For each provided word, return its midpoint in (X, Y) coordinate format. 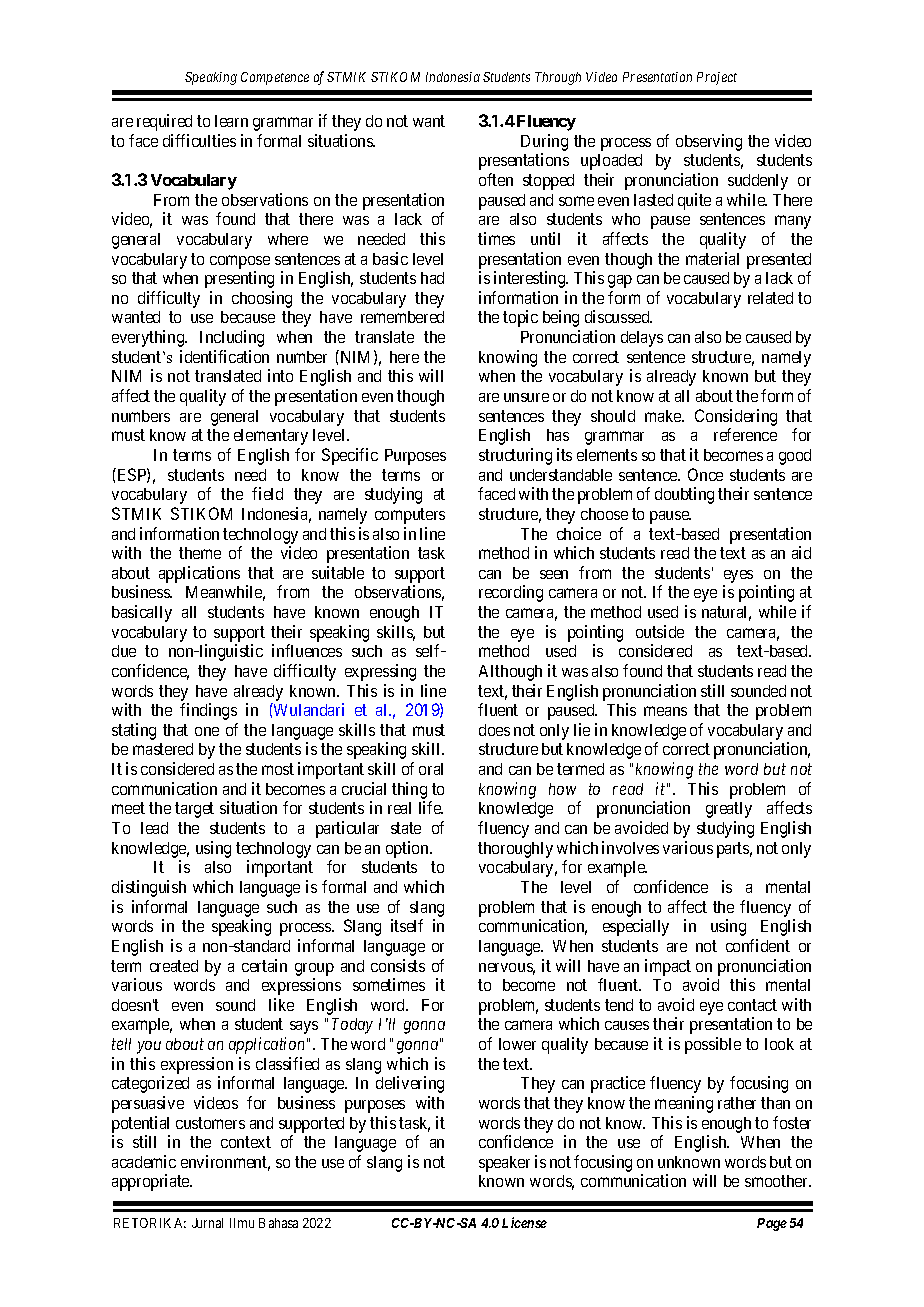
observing (709, 142)
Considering (736, 417)
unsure (526, 397)
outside (660, 631)
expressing (380, 672)
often (496, 179)
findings (208, 711)
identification (224, 356)
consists (398, 965)
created (174, 966)
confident (758, 945)
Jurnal (207, 1223)
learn (231, 121)
